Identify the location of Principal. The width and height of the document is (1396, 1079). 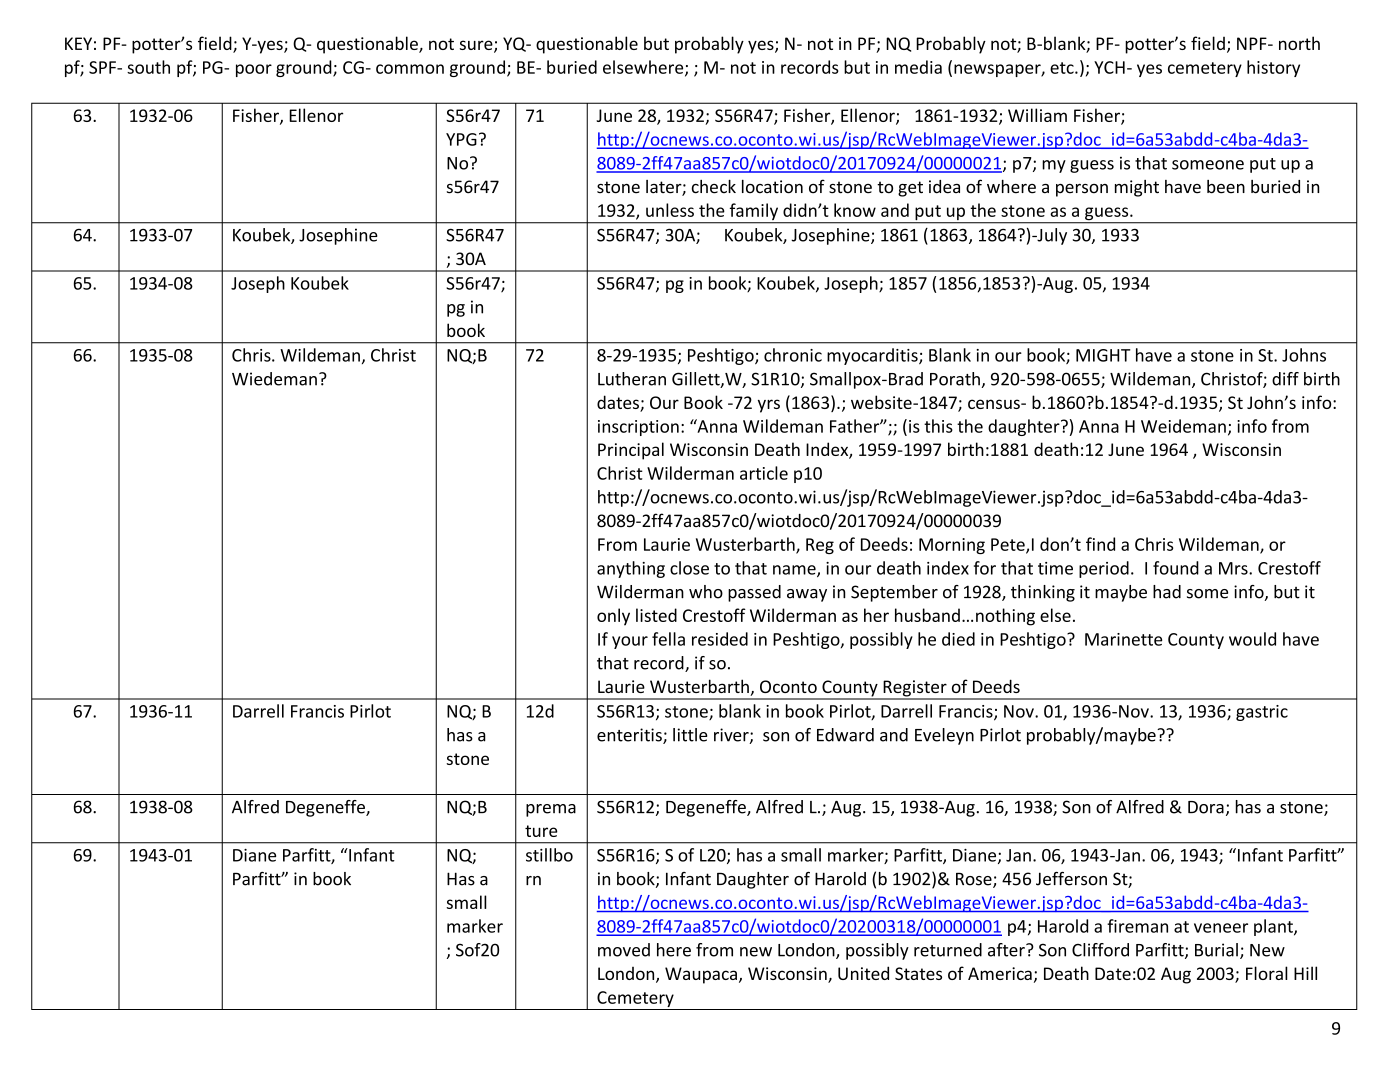
(631, 451).
